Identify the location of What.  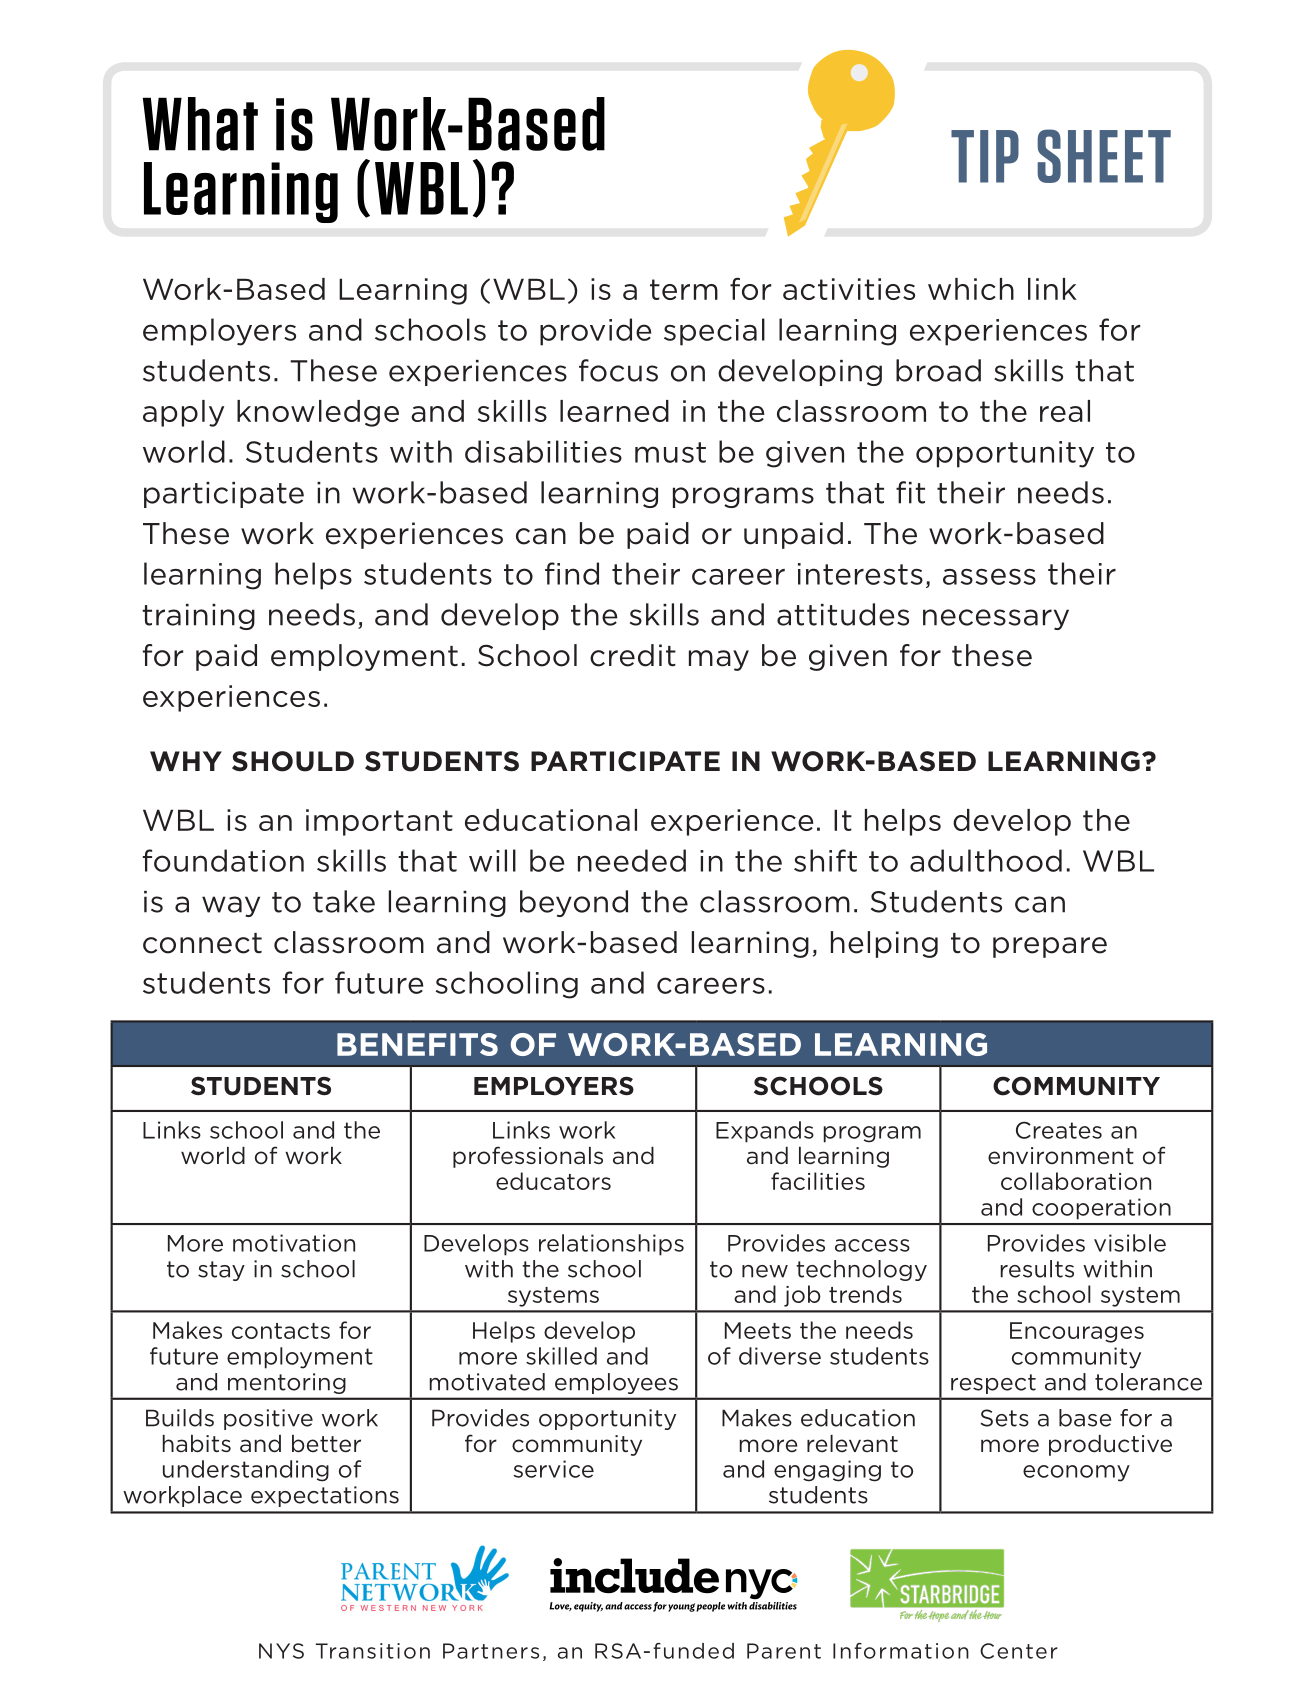
(200, 124).
